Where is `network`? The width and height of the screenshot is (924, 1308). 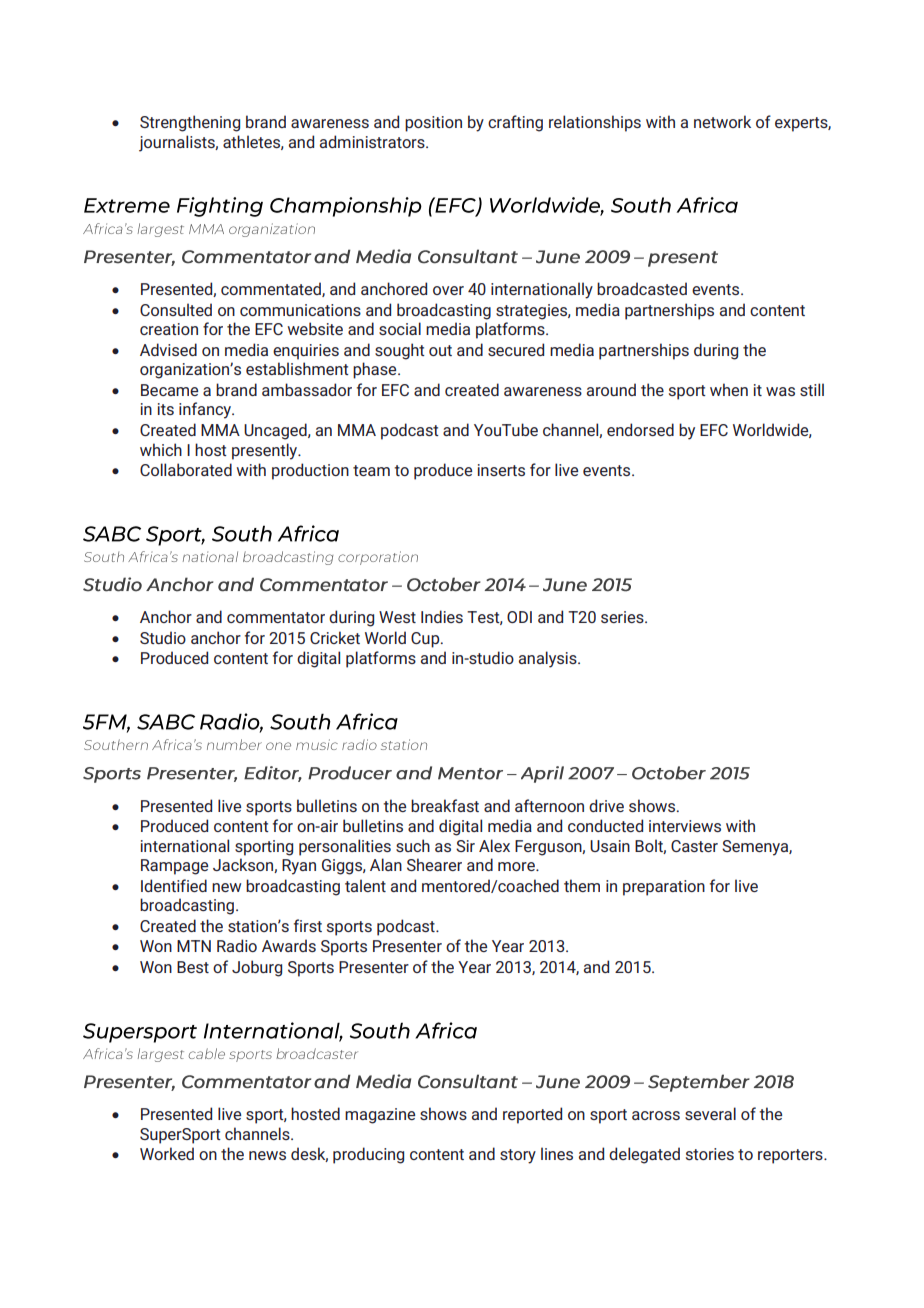 network is located at coordinates (722, 121).
